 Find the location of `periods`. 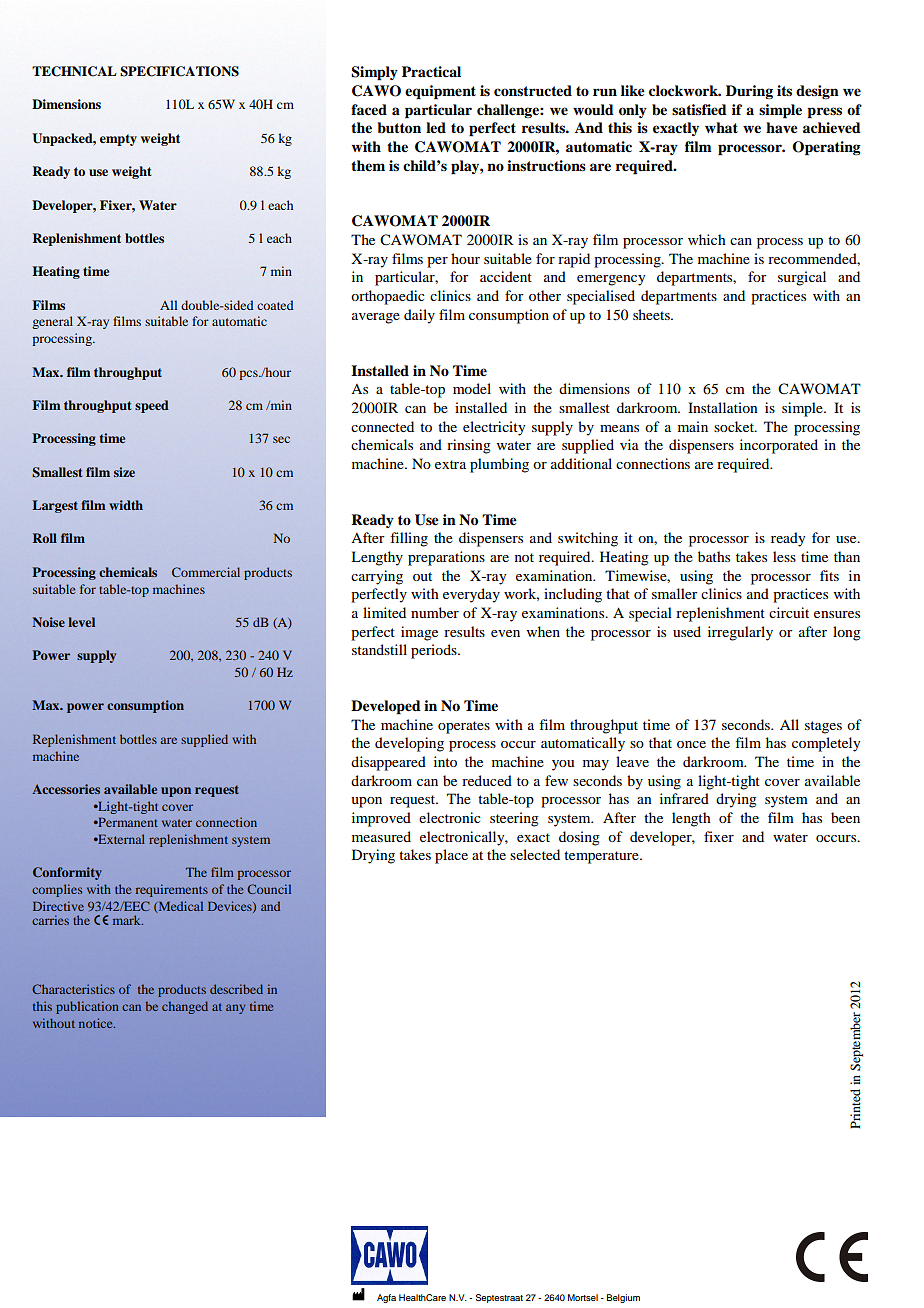

periods is located at coordinates (435, 651).
